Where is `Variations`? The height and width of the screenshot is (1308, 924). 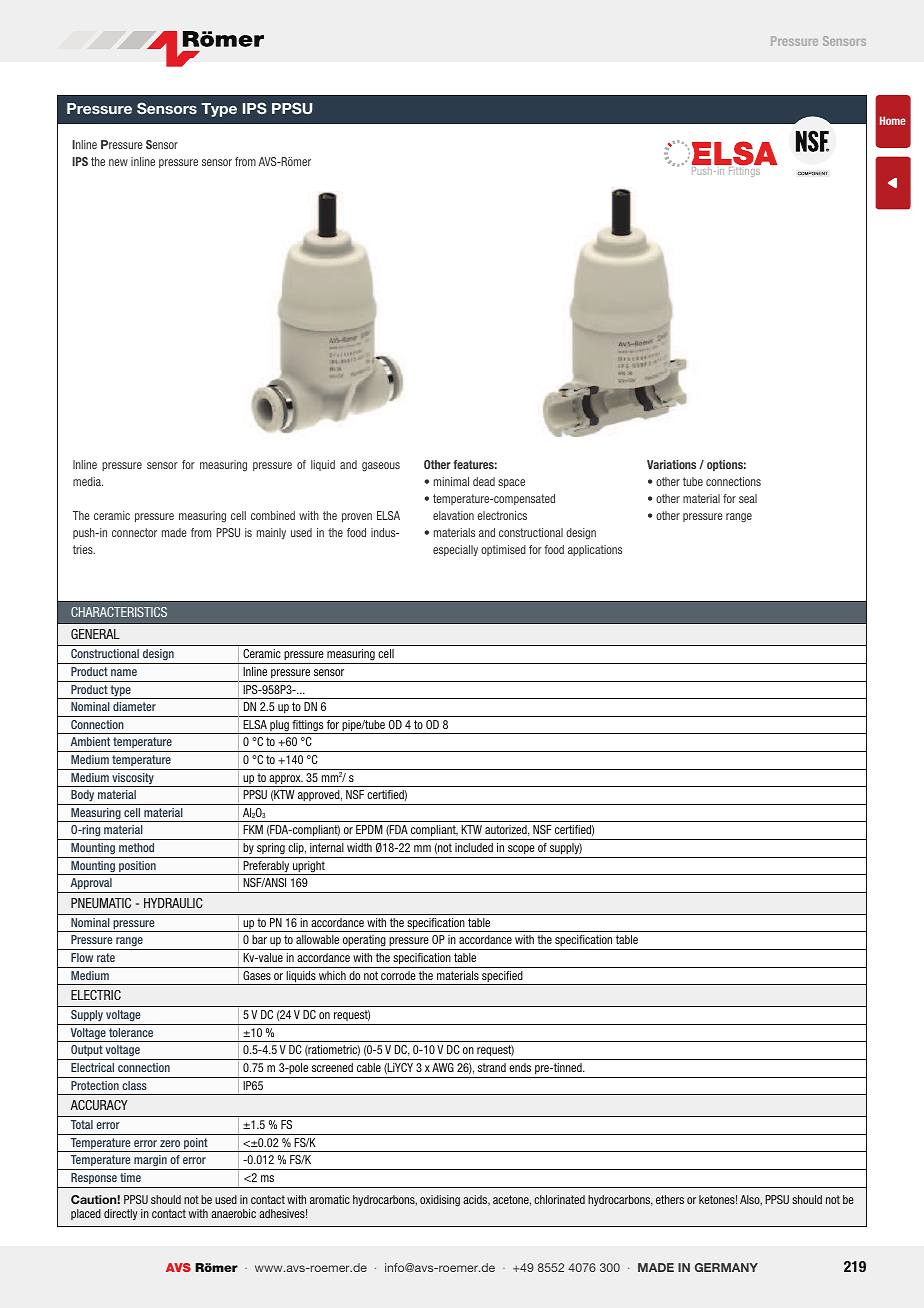 Variations is located at coordinates (671, 464).
